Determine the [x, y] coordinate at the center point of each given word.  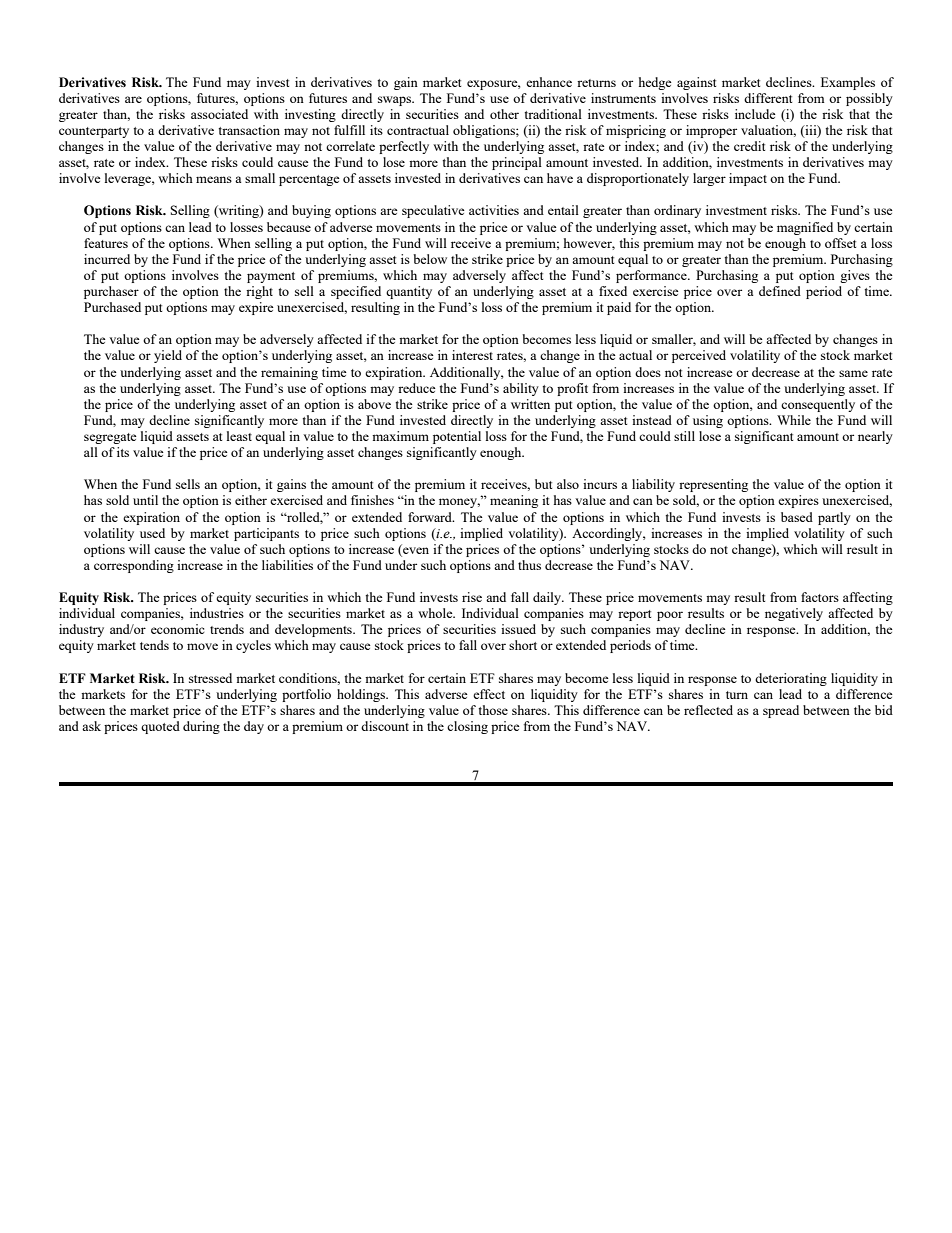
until [145, 500]
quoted [160, 727]
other [504, 114]
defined [780, 291]
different [768, 98]
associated [219, 114]
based [797, 517]
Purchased [112, 307]
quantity [409, 292]
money [459, 503]
